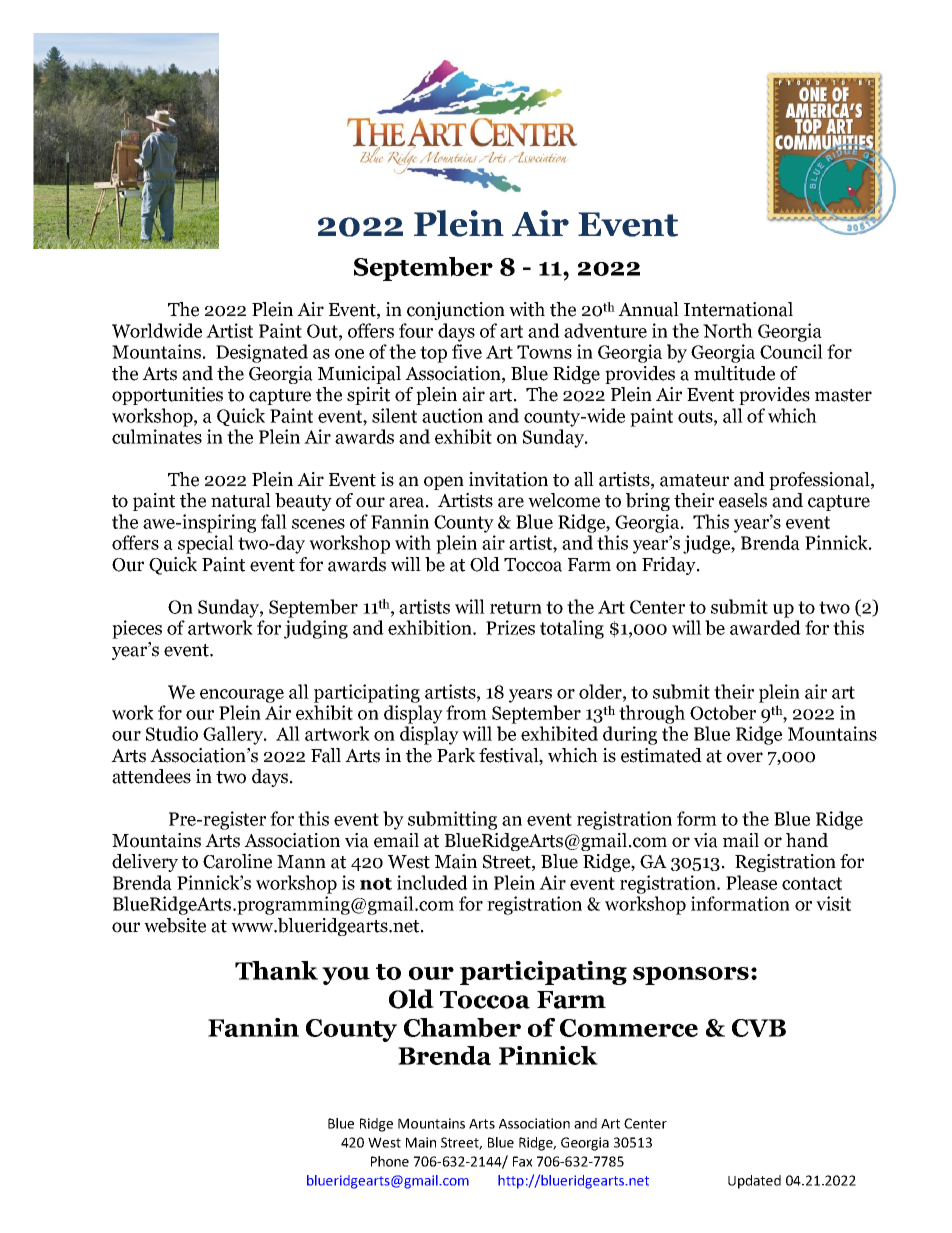 The image size is (952, 1233). Describe the element at coordinates (237, 861) in the page. I see `Caroline` at that location.
